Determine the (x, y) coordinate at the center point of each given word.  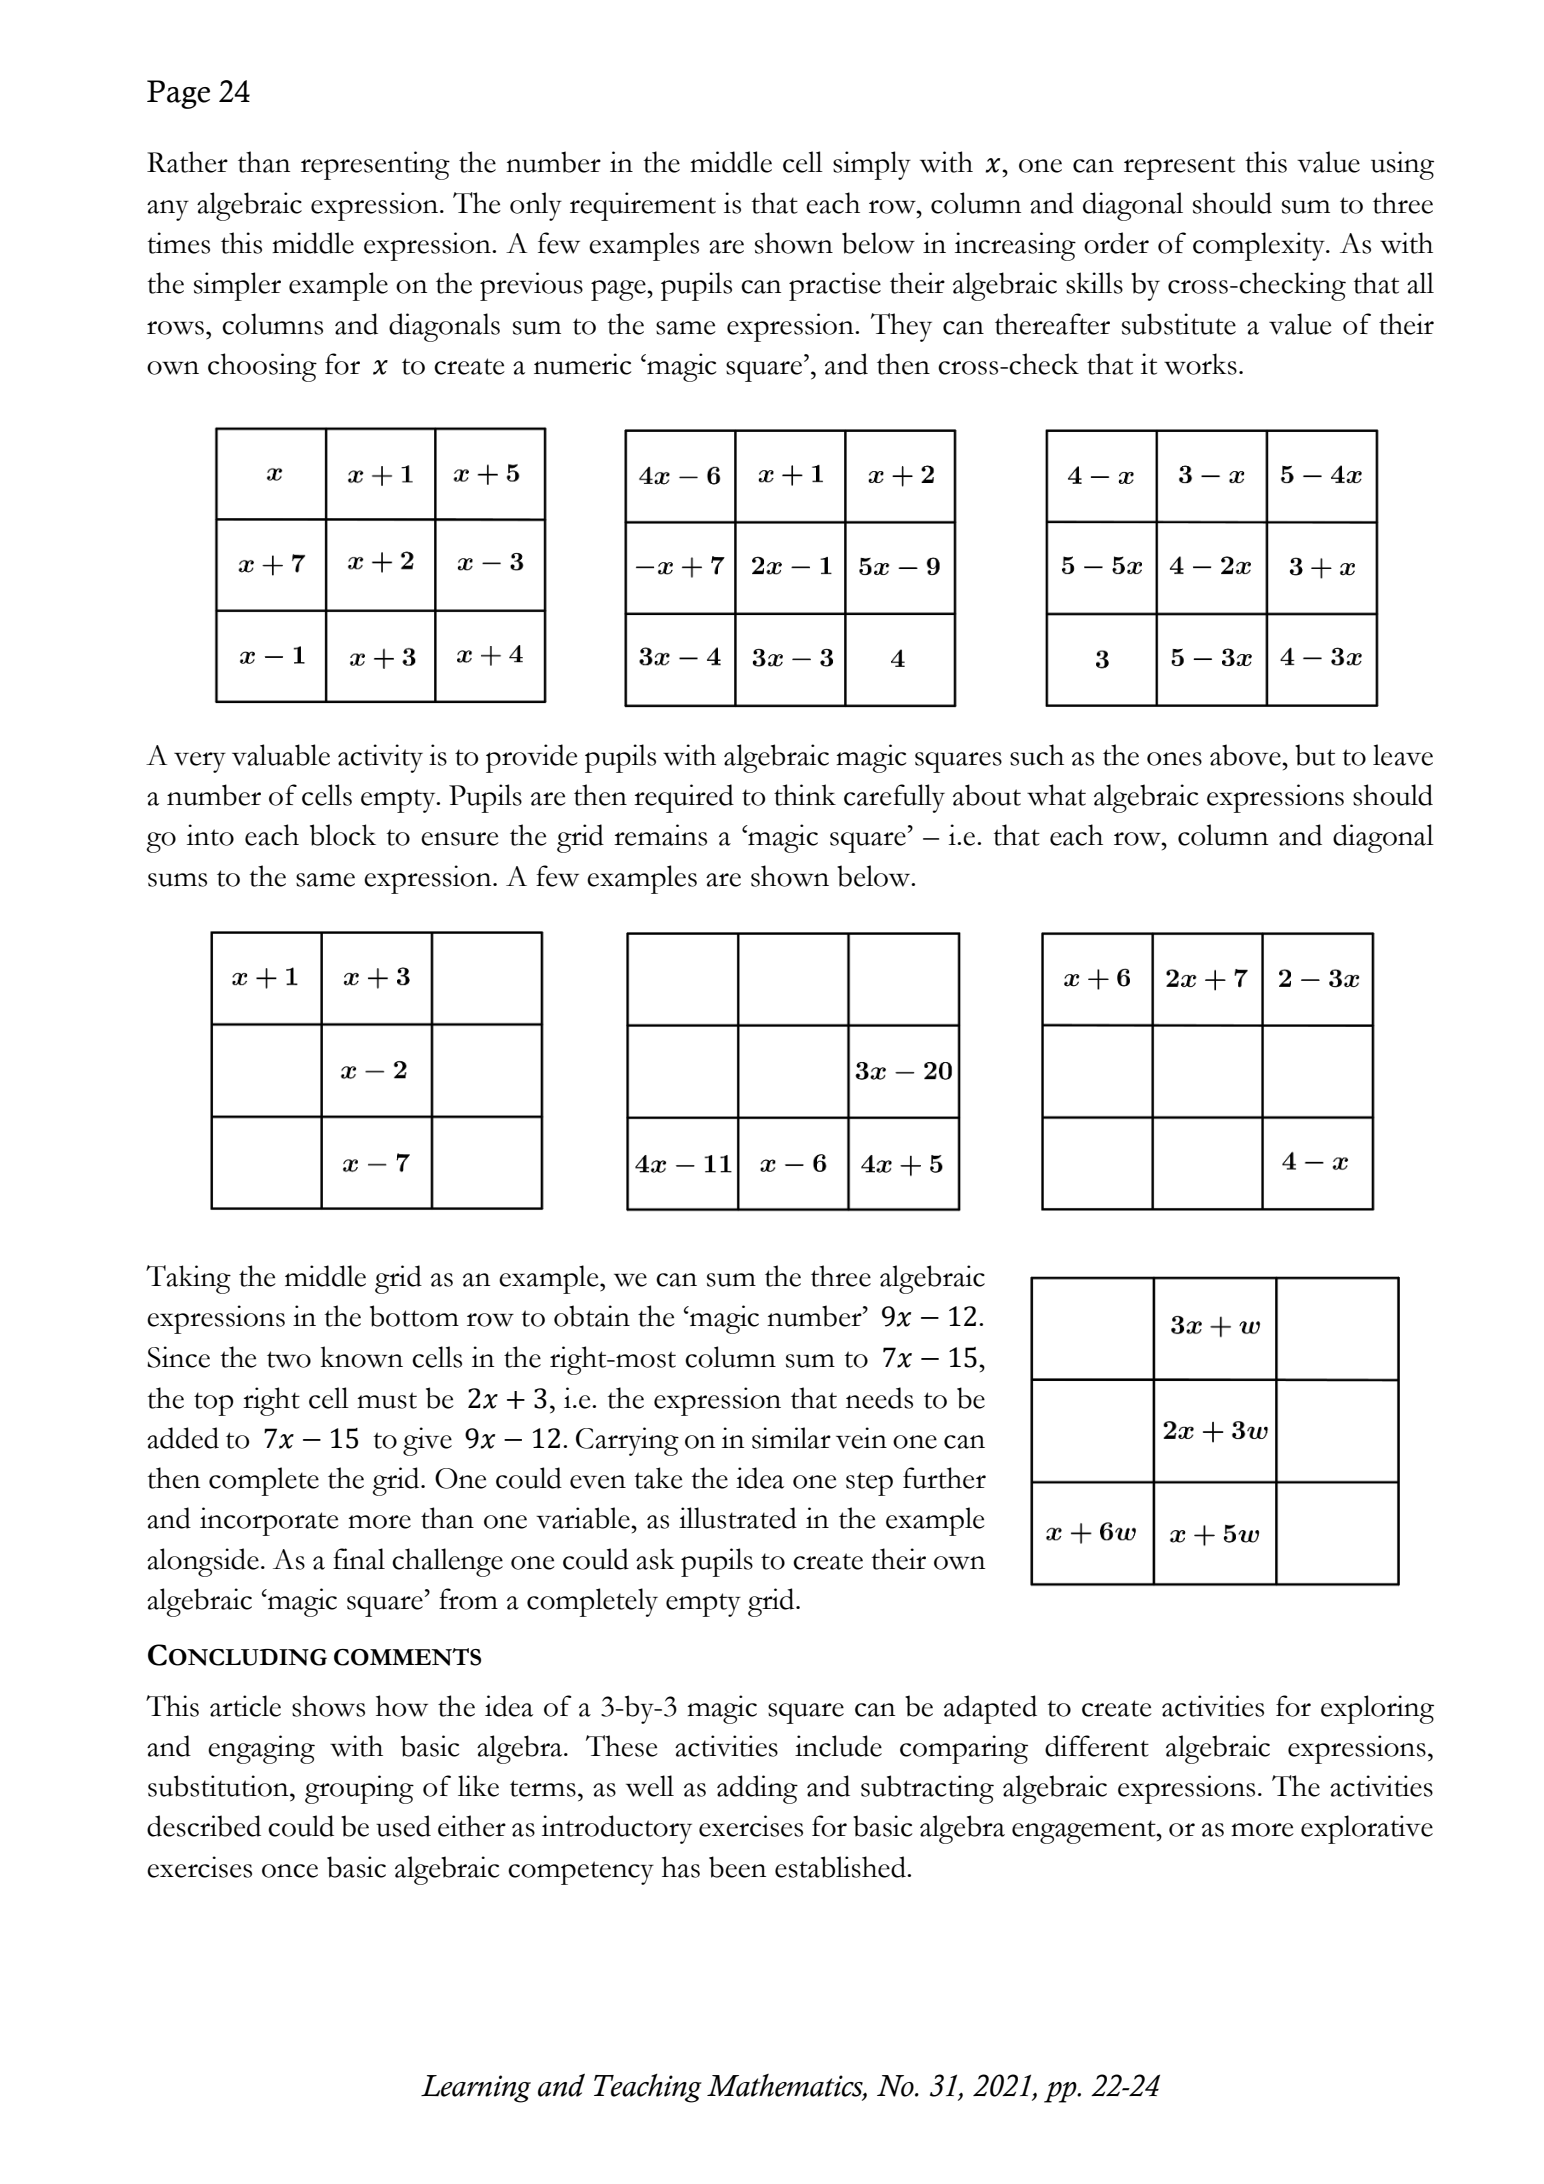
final (359, 1559)
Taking (188, 1279)
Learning (476, 2089)
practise (835, 286)
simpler (237, 286)
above (1246, 755)
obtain (592, 1316)
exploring (1377, 1709)
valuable (281, 755)
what (1056, 795)
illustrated (738, 1518)
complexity (1260, 246)
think (805, 795)
